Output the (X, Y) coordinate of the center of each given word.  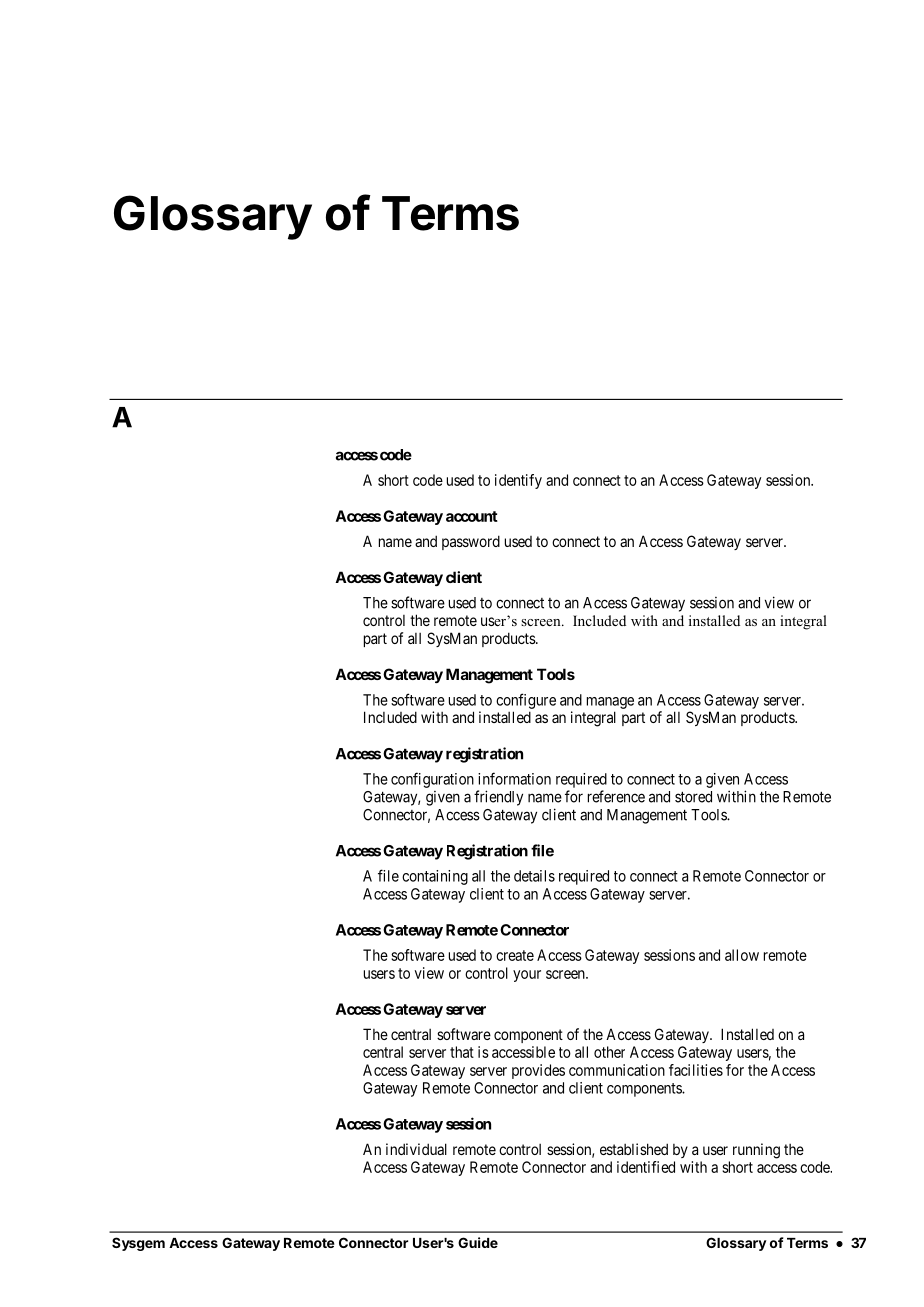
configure (526, 701)
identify (518, 481)
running (756, 1151)
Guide (478, 1242)
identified (646, 1167)
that (462, 1052)
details (534, 876)
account (472, 516)
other (609, 1052)
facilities (696, 1070)
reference (616, 796)
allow (742, 955)
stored (693, 797)
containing (435, 877)
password (471, 542)
